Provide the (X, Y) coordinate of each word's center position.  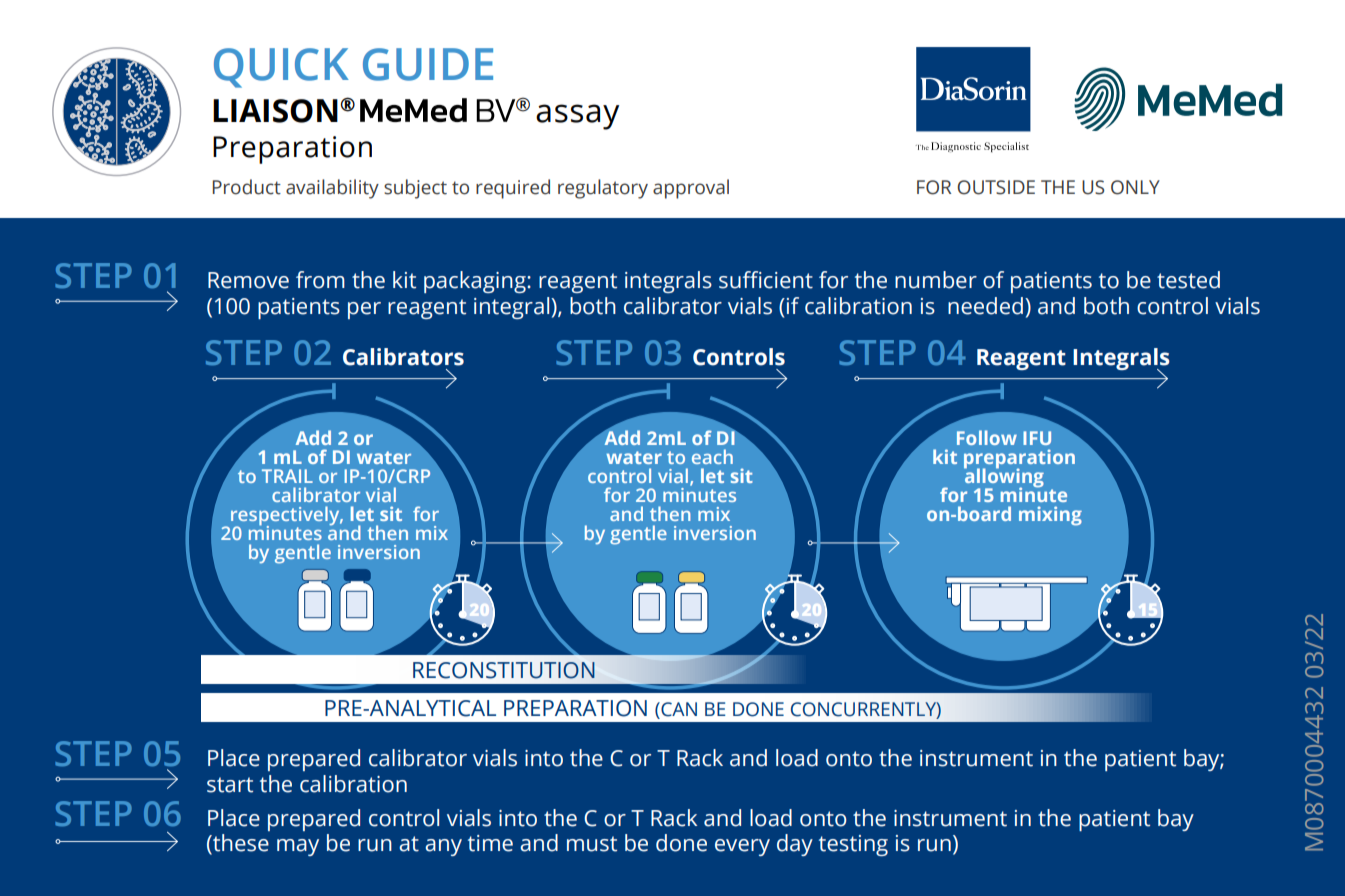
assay (577, 117)
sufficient (766, 280)
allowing (1004, 478)
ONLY (1135, 187)
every (742, 847)
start (230, 785)
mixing (1050, 516)
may (298, 847)
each (712, 456)
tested (1188, 280)
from (320, 280)
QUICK (281, 68)
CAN (678, 709)
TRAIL (287, 476)
